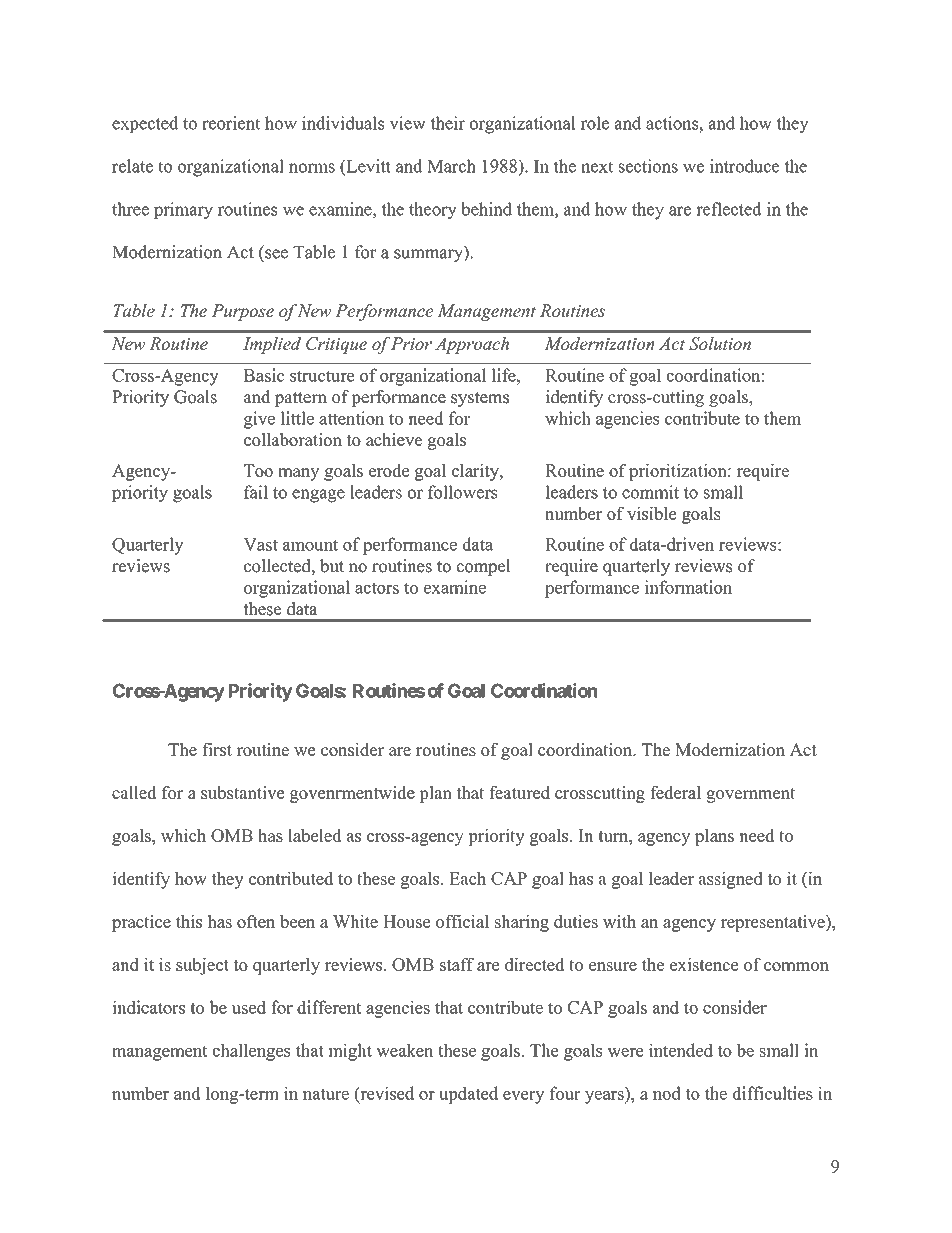 The height and width of the screenshot is (1233, 952). What do you see at coordinates (745, 166) in the screenshot?
I see `introduce` at bounding box center [745, 166].
